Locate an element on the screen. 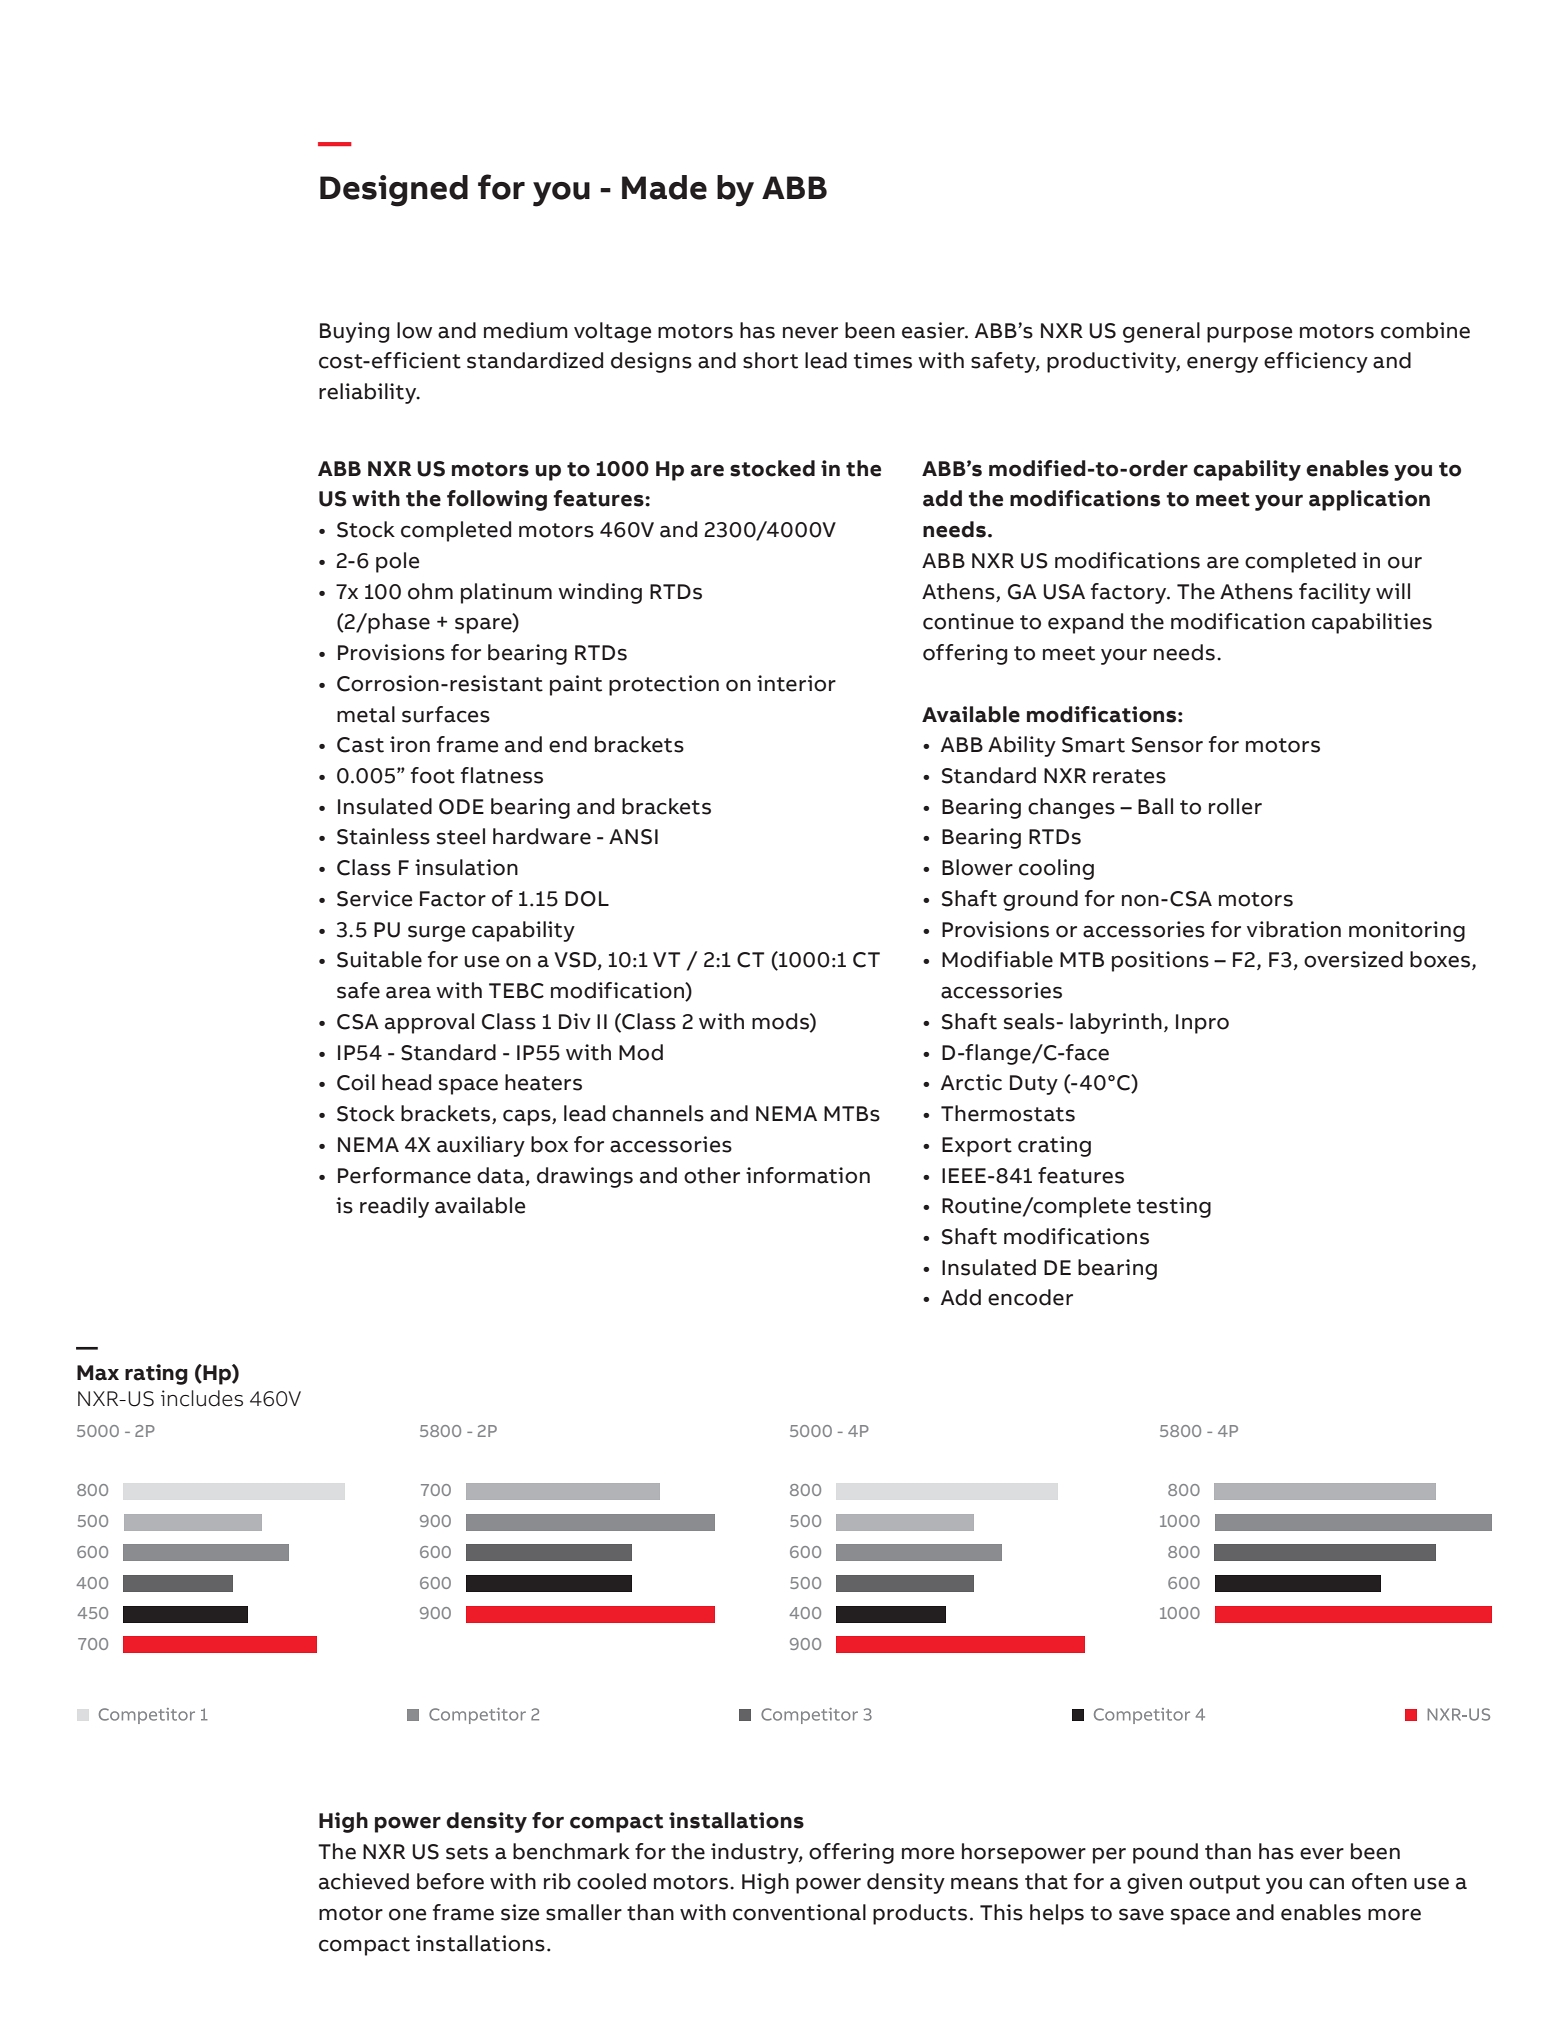  testing is located at coordinates (1174, 1207).
